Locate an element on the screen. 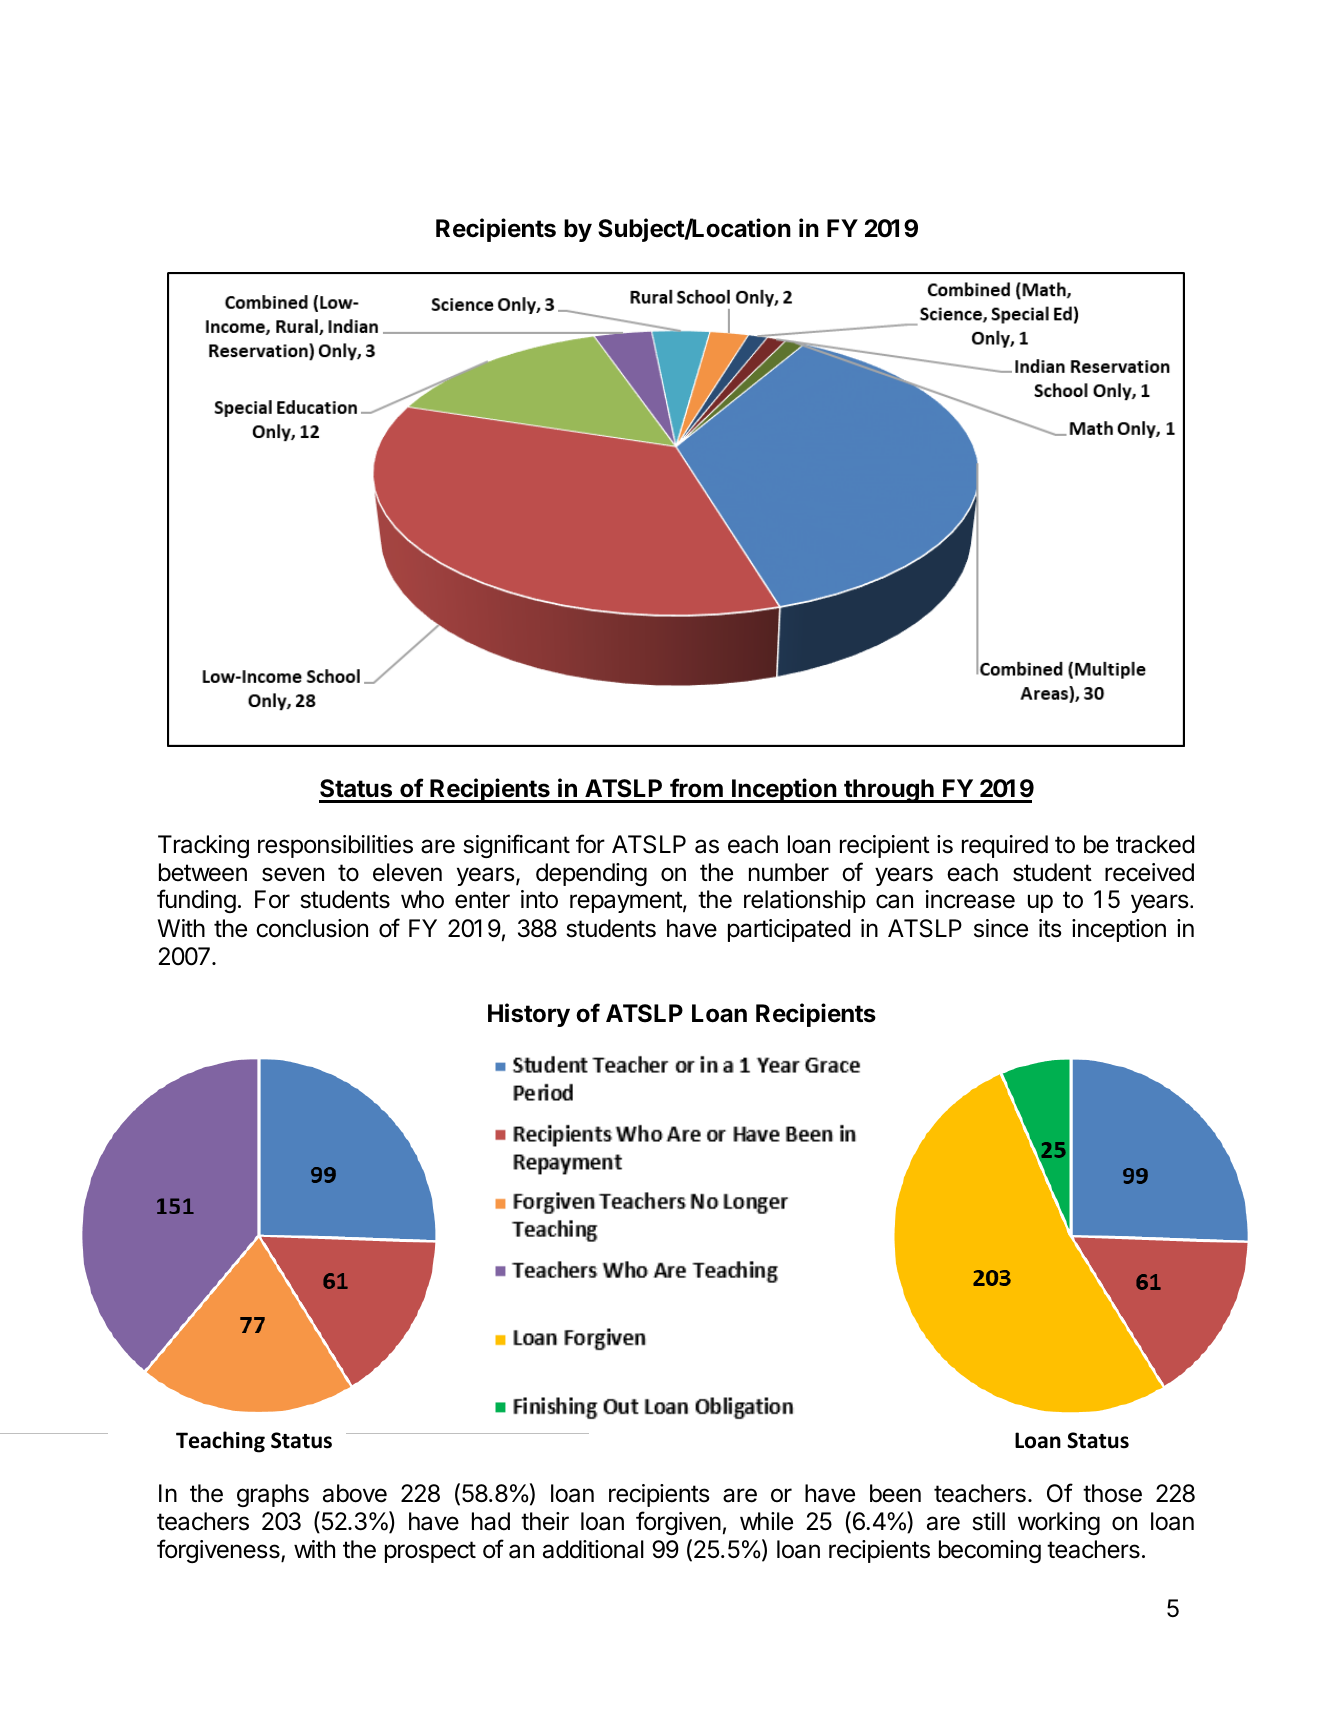 Image resolution: width=1336 pixels, height=1729 pixels. History is located at coordinates (529, 1015).
